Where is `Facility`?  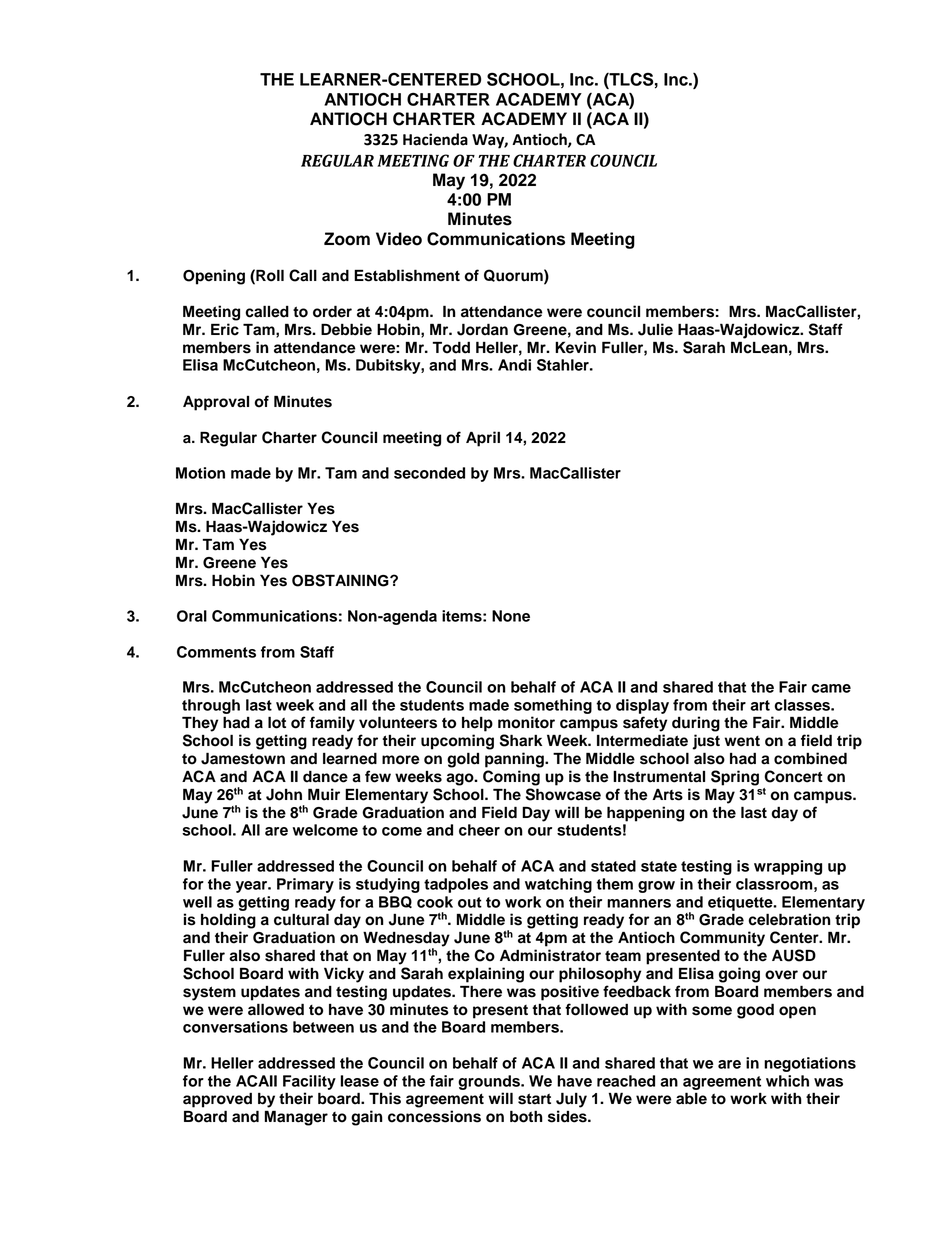
Facility is located at coordinates (309, 1082).
